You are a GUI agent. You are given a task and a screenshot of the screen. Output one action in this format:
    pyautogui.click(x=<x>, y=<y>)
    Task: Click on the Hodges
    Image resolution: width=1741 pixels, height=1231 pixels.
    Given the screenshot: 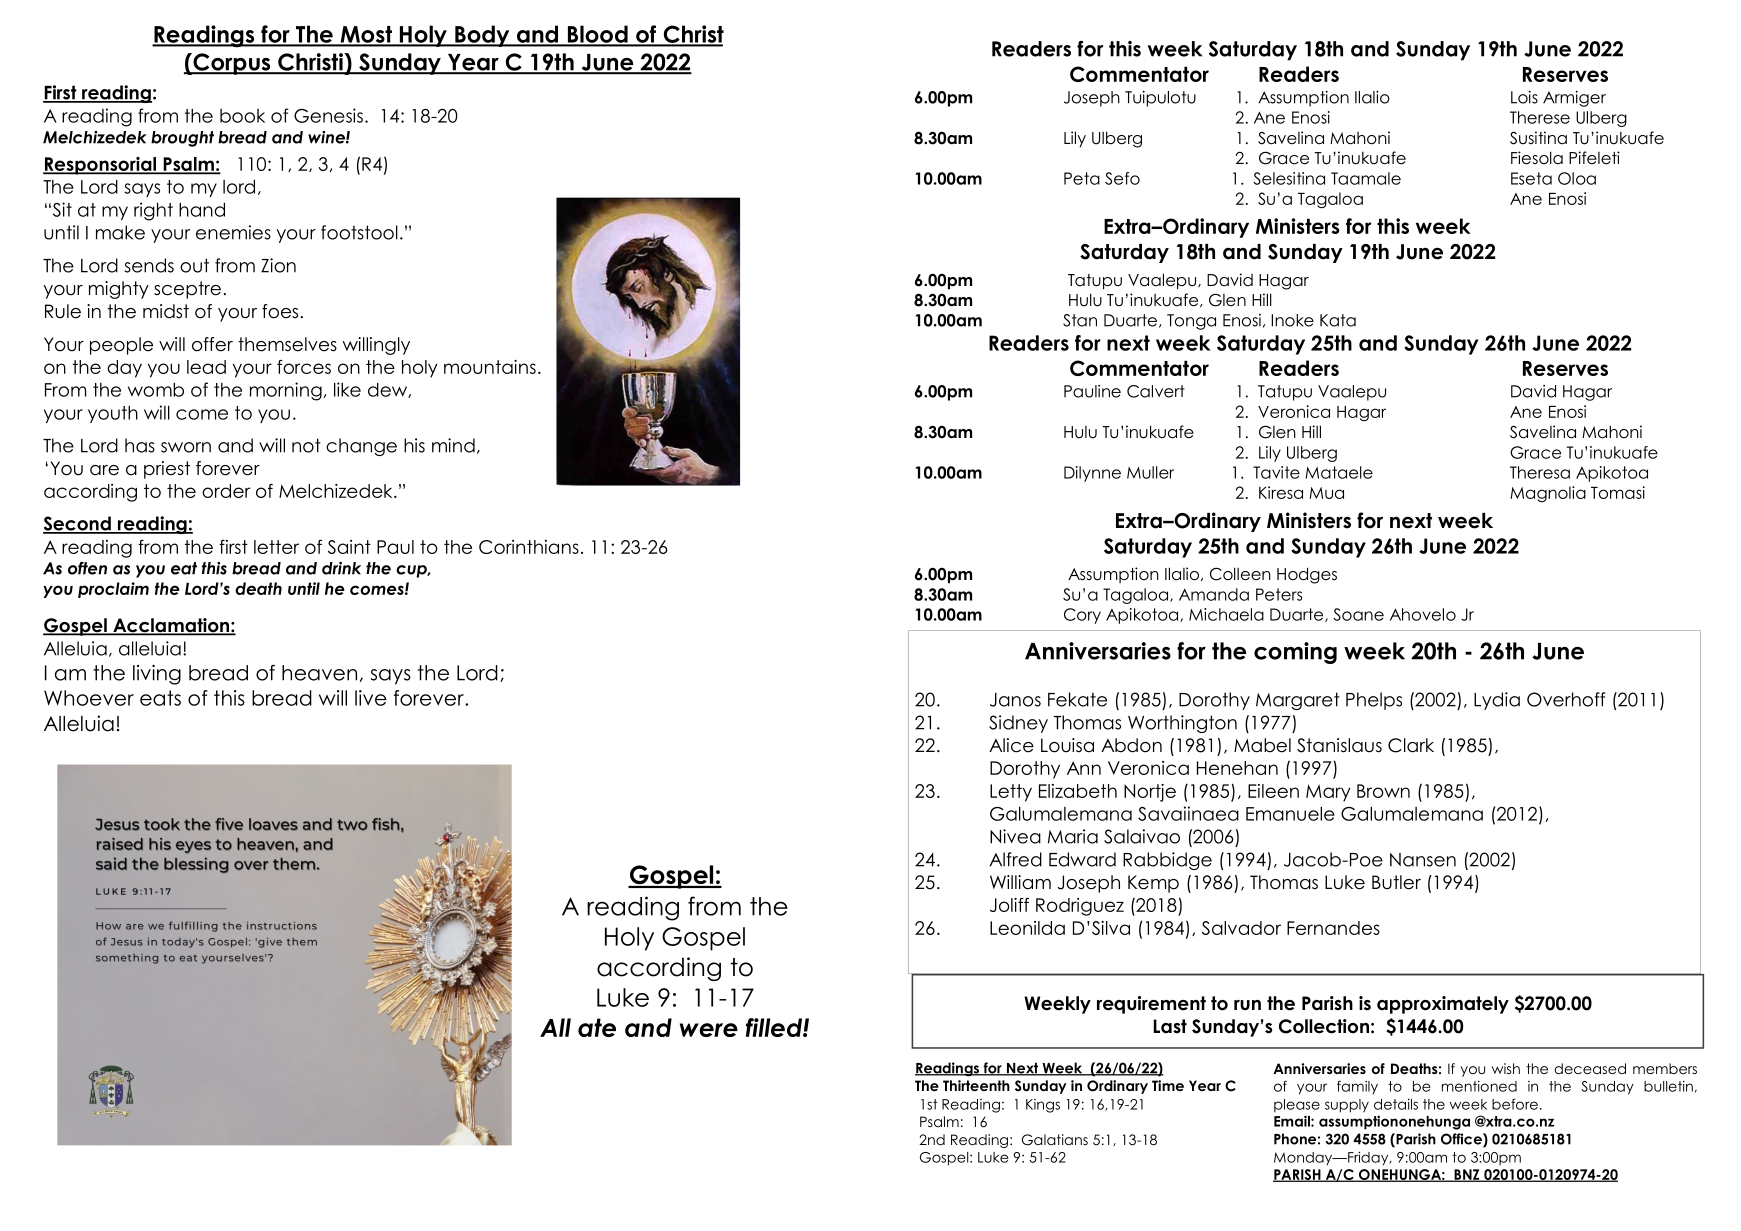 What is the action you would take?
    pyautogui.click(x=1307, y=575)
